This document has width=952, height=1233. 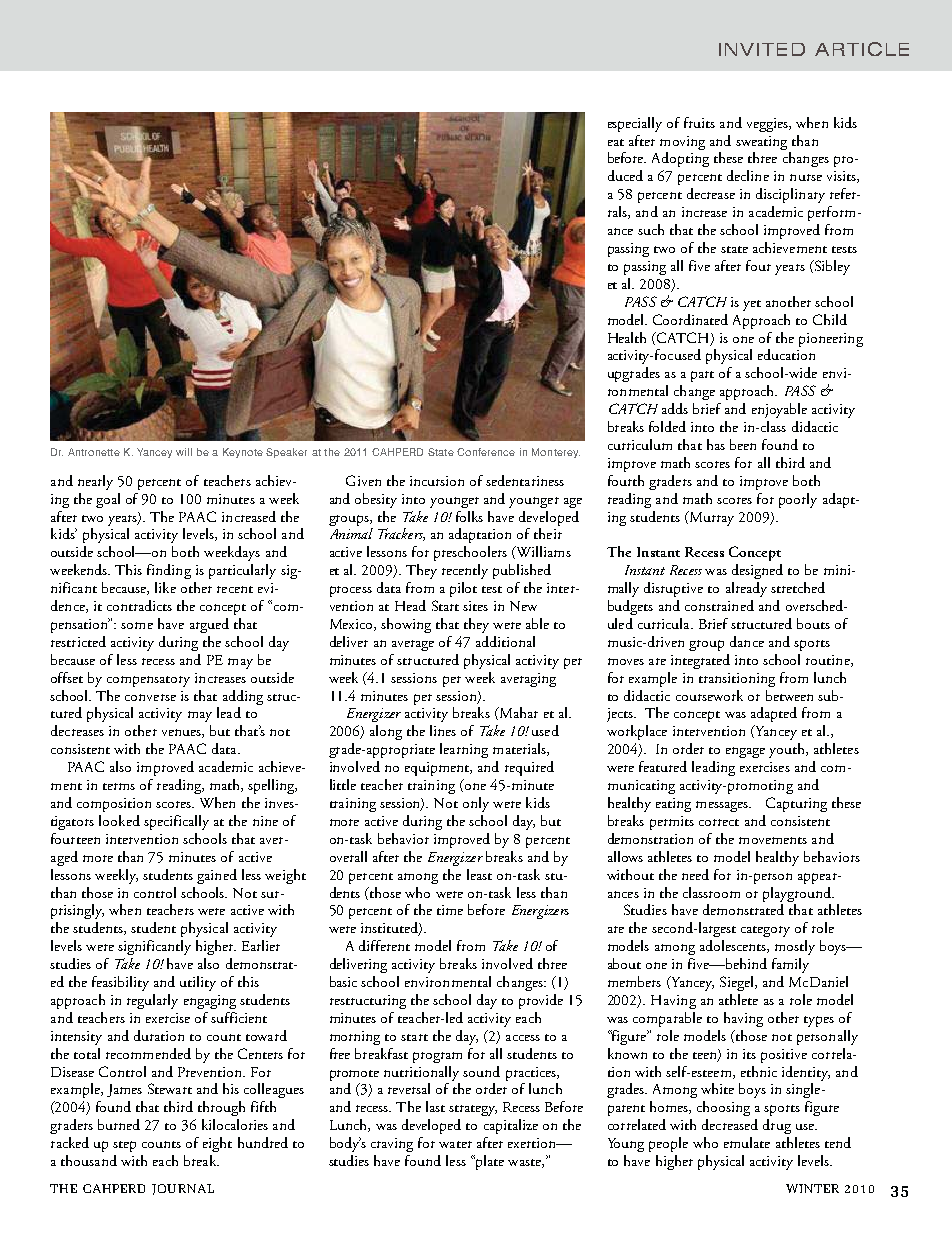 What do you see at coordinates (124, 1146) in the document?
I see `step` at bounding box center [124, 1146].
